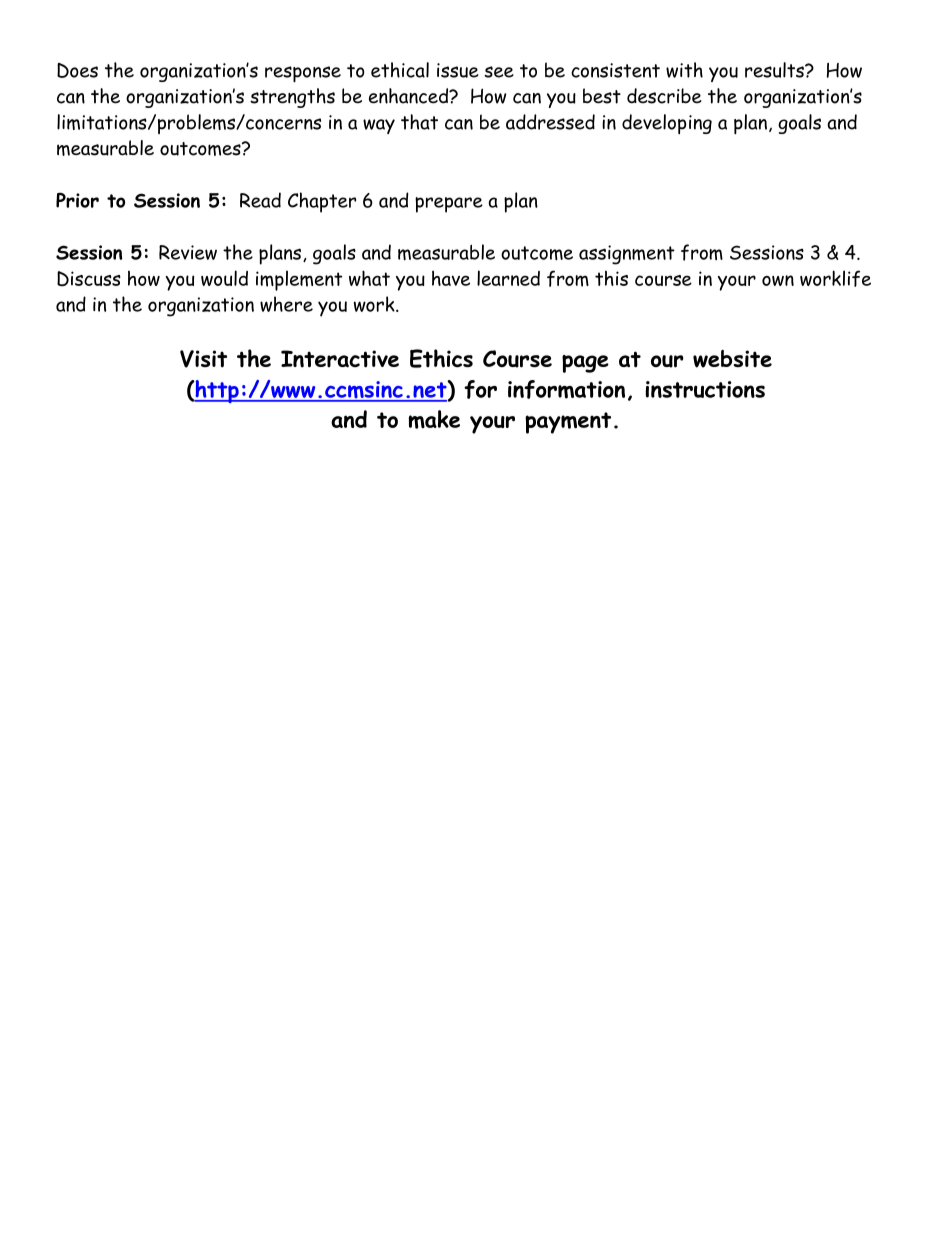 The image size is (952, 1233). What do you see at coordinates (732, 359) in the document?
I see `website` at bounding box center [732, 359].
